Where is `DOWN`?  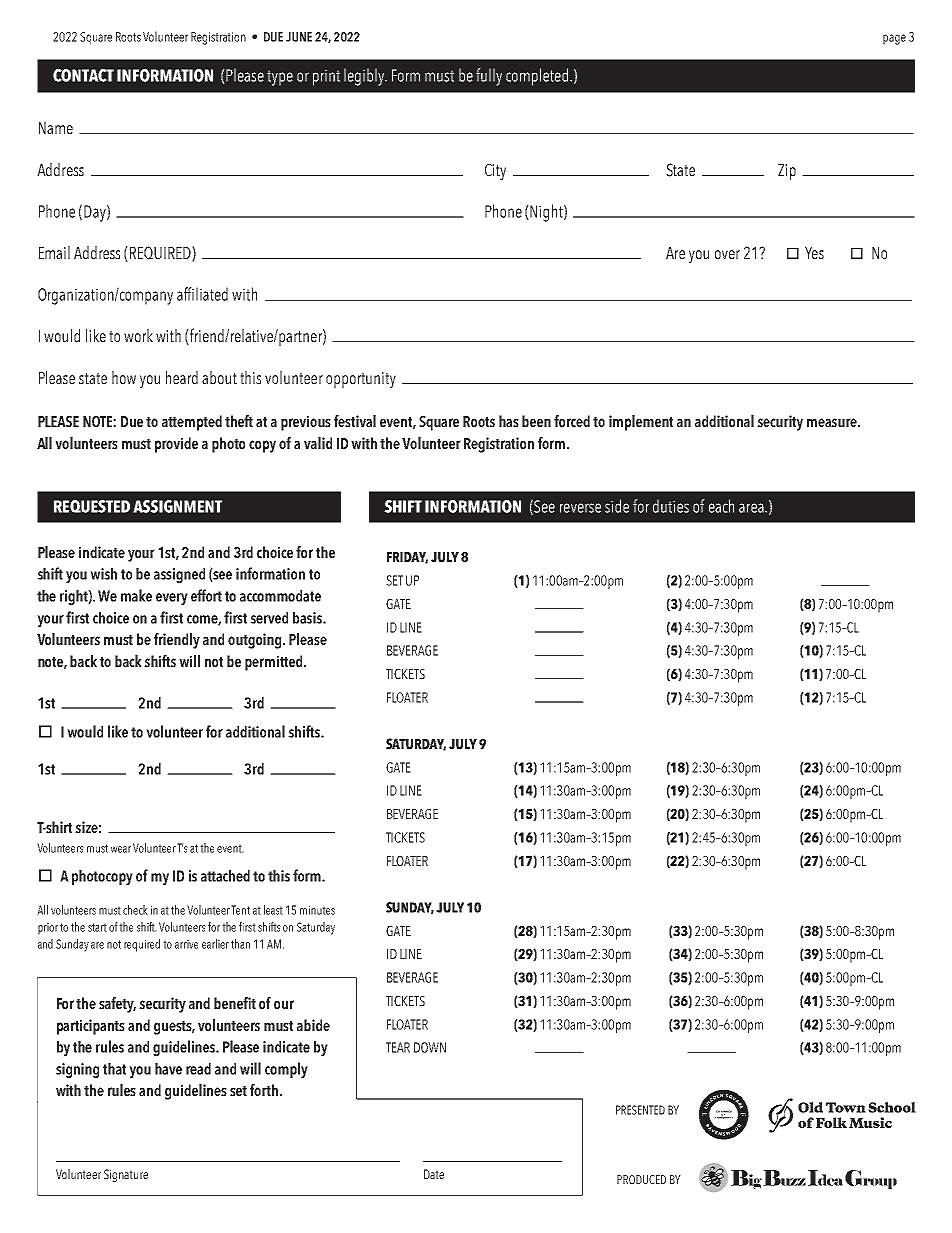 DOWN is located at coordinates (430, 1047).
